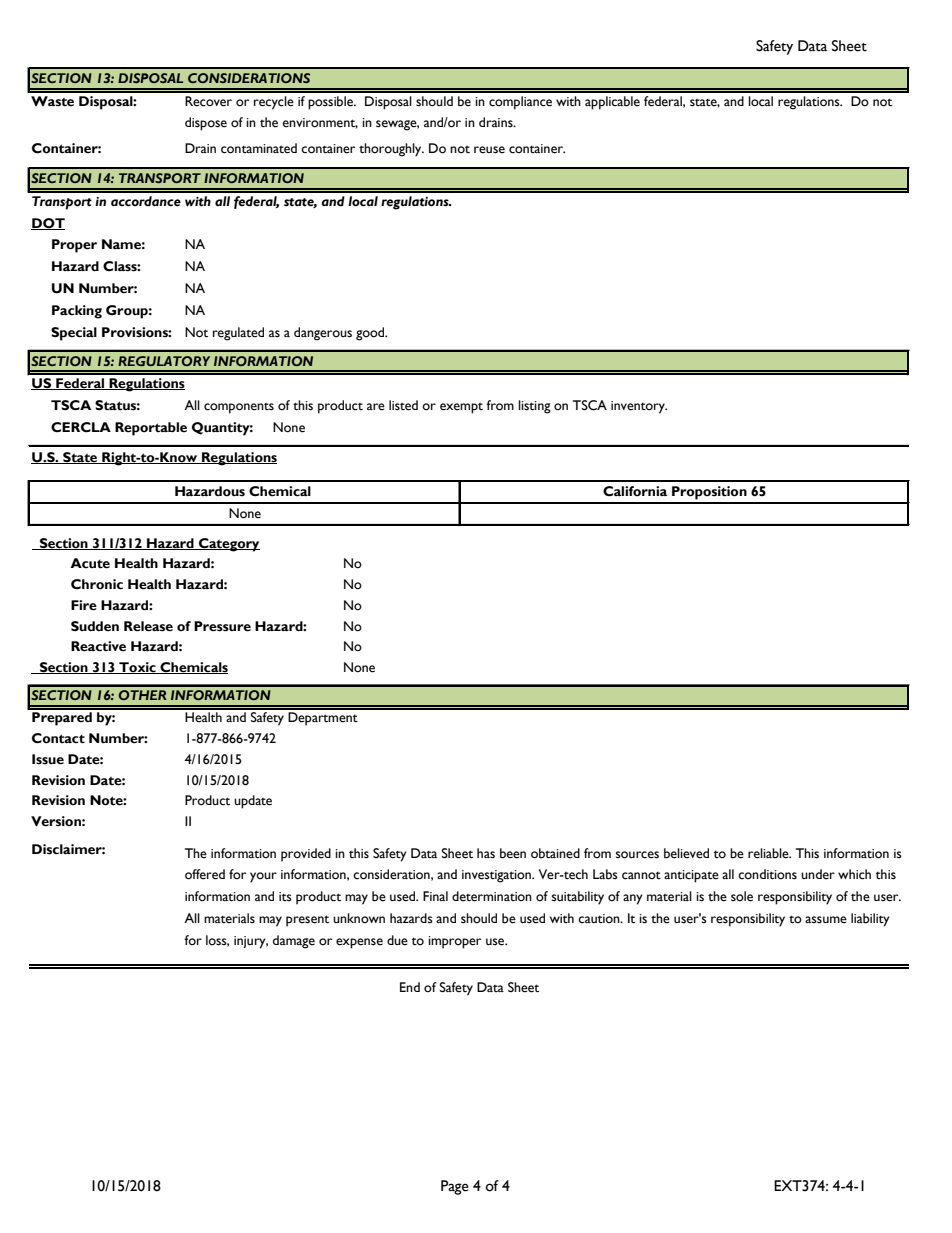 The height and width of the screenshot is (1233, 952). What do you see at coordinates (612, 103) in the screenshot?
I see `applicable` at bounding box center [612, 103].
